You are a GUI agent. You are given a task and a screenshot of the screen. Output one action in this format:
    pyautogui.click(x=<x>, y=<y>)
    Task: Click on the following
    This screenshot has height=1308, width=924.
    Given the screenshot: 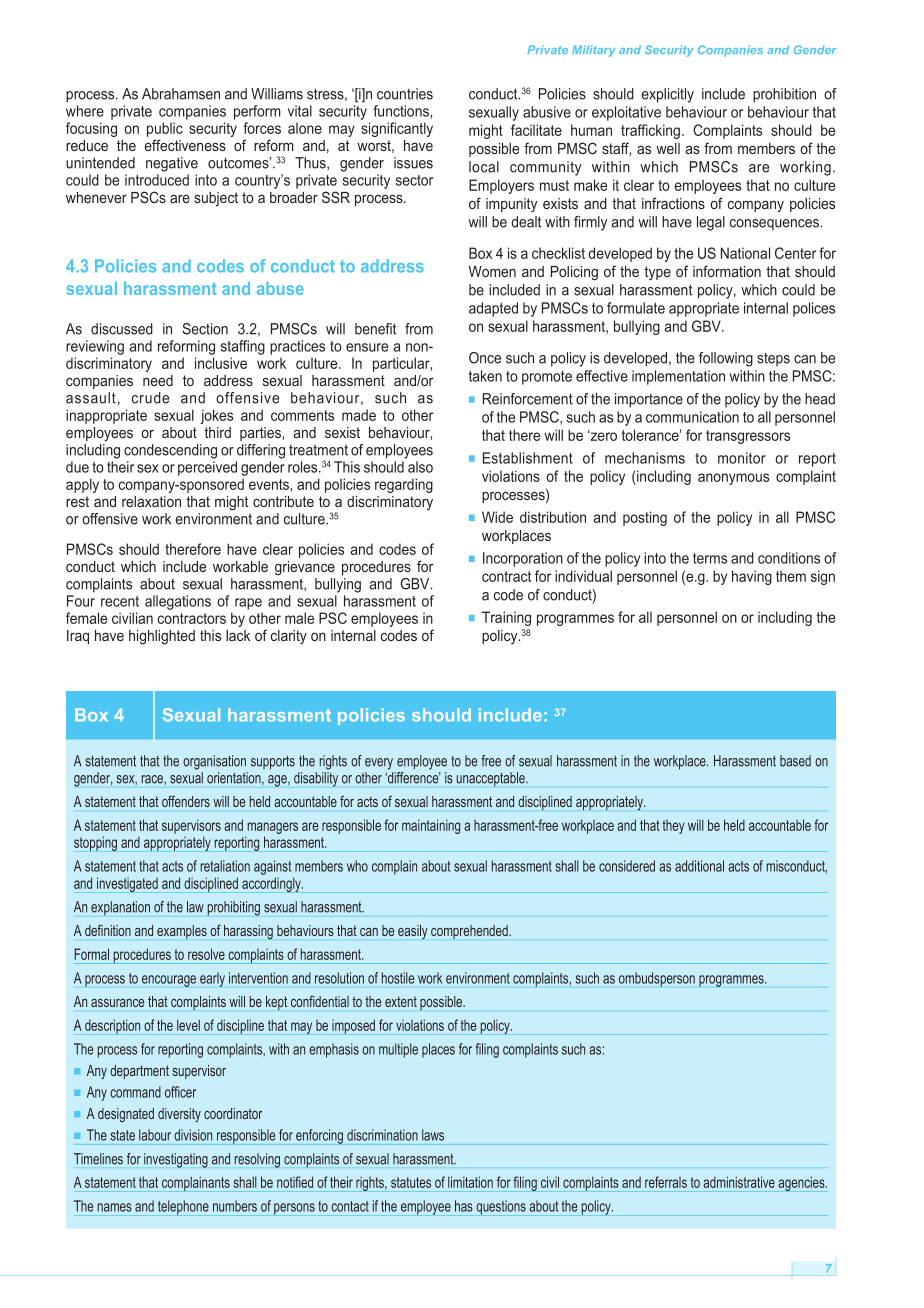 What is the action you would take?
    pyautogui.click(x=726, y=359)
